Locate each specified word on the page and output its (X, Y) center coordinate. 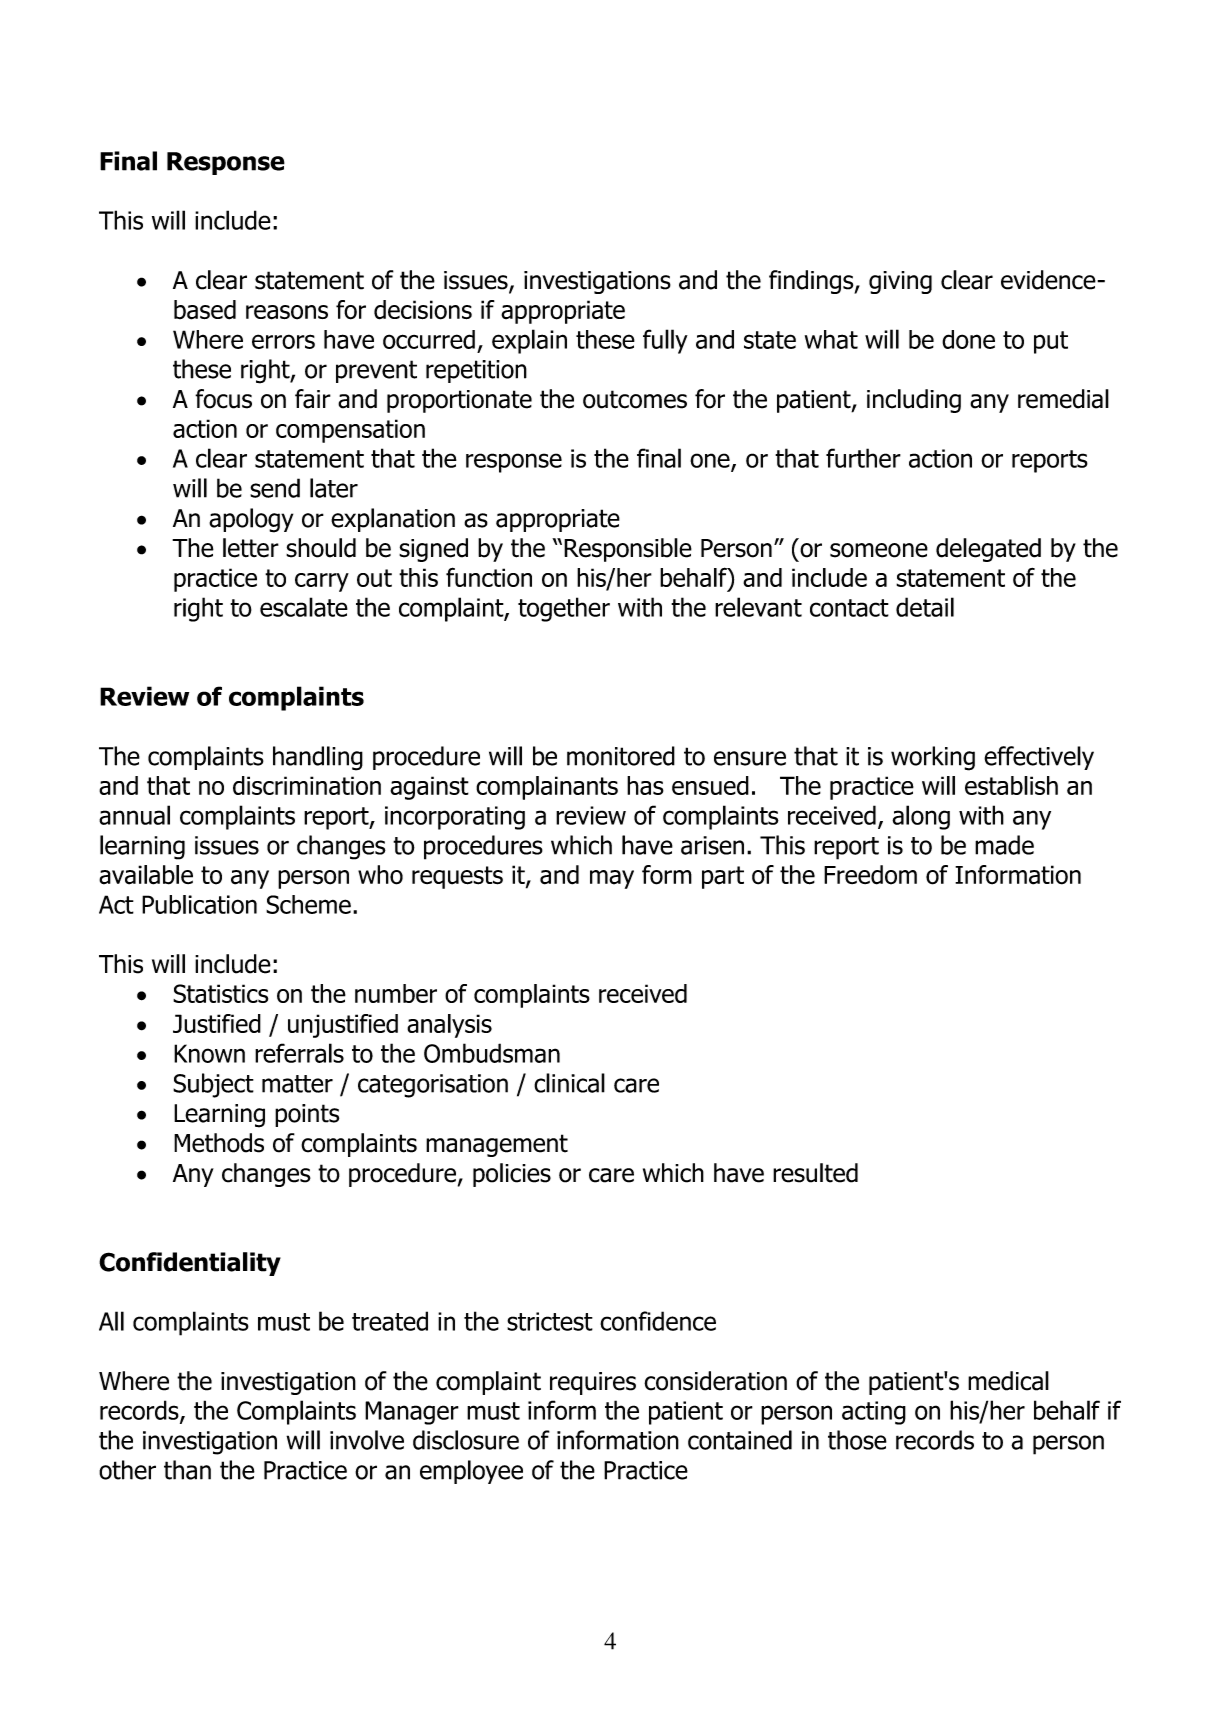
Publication (199, 904)
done (968, 339)
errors (283, 341)
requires (593, 1383)
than (187, 1470)
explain (529, 341)
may (612, 879)
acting (874, 1413)
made (1004, 845)
